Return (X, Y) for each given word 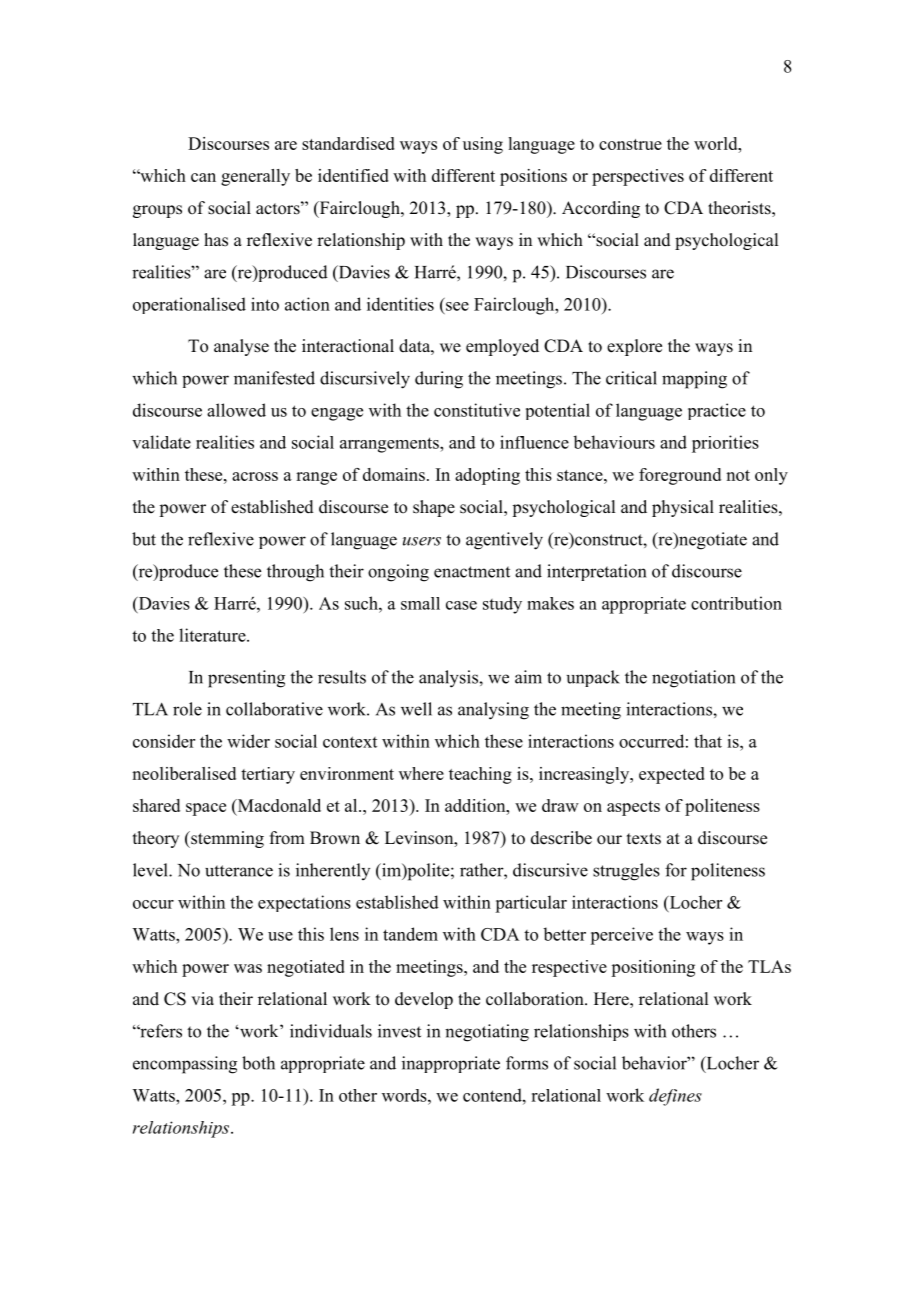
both (258, 1063)
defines (675, 1097)
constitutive (477, 410)
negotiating (487, 1033)
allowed (236, 410)
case (461, 605)
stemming (226, 839)
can (203, 177)
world (717, 143)
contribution (736, 603)
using (483, 145)
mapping (694, 380)
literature (213, 635)
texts (644, 839)
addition (476, 805)
